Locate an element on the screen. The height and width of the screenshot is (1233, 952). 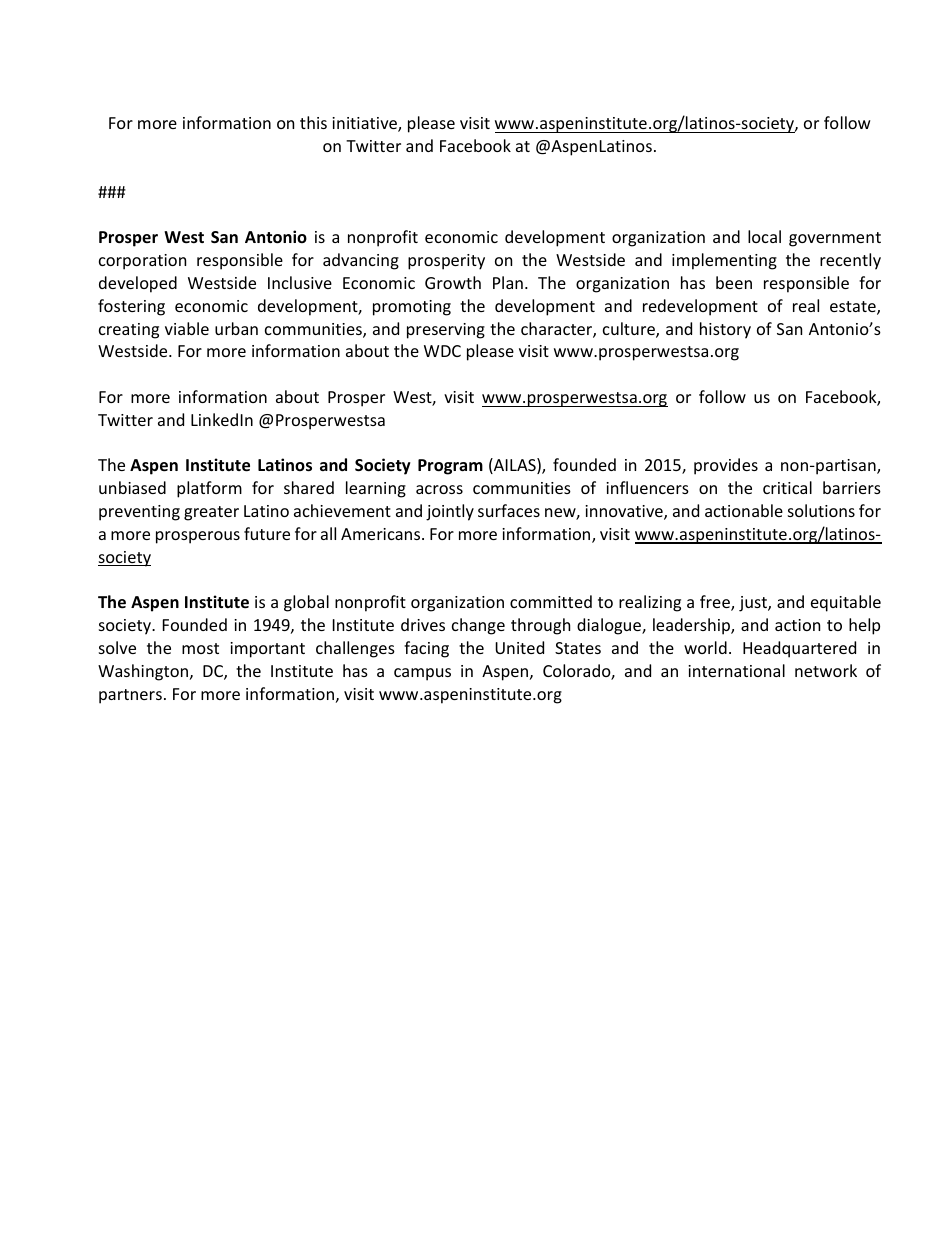
history is located at coordinates (725, 330).
